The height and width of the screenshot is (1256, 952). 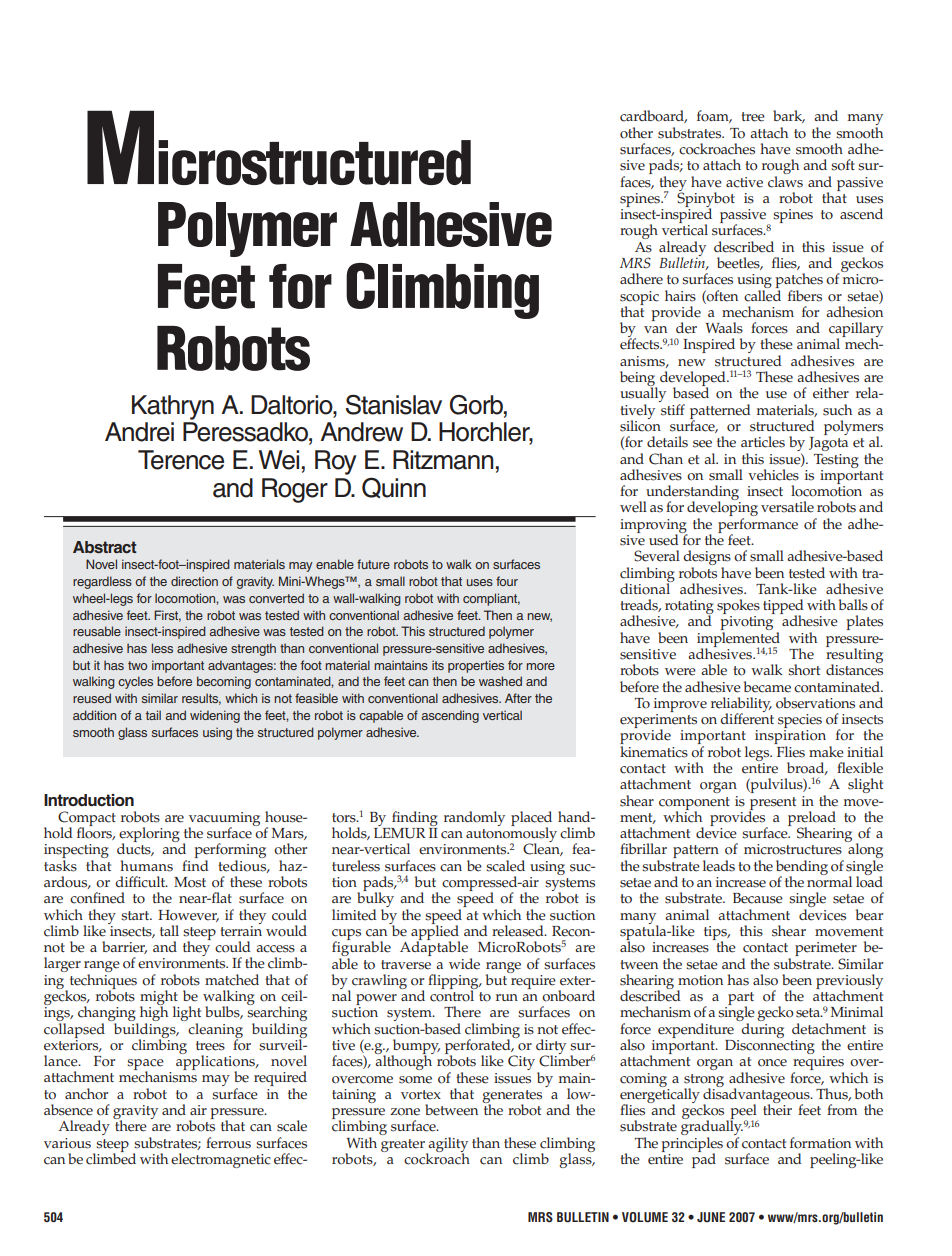 I want to click on Kathryn, so click(x=173, y=407).
